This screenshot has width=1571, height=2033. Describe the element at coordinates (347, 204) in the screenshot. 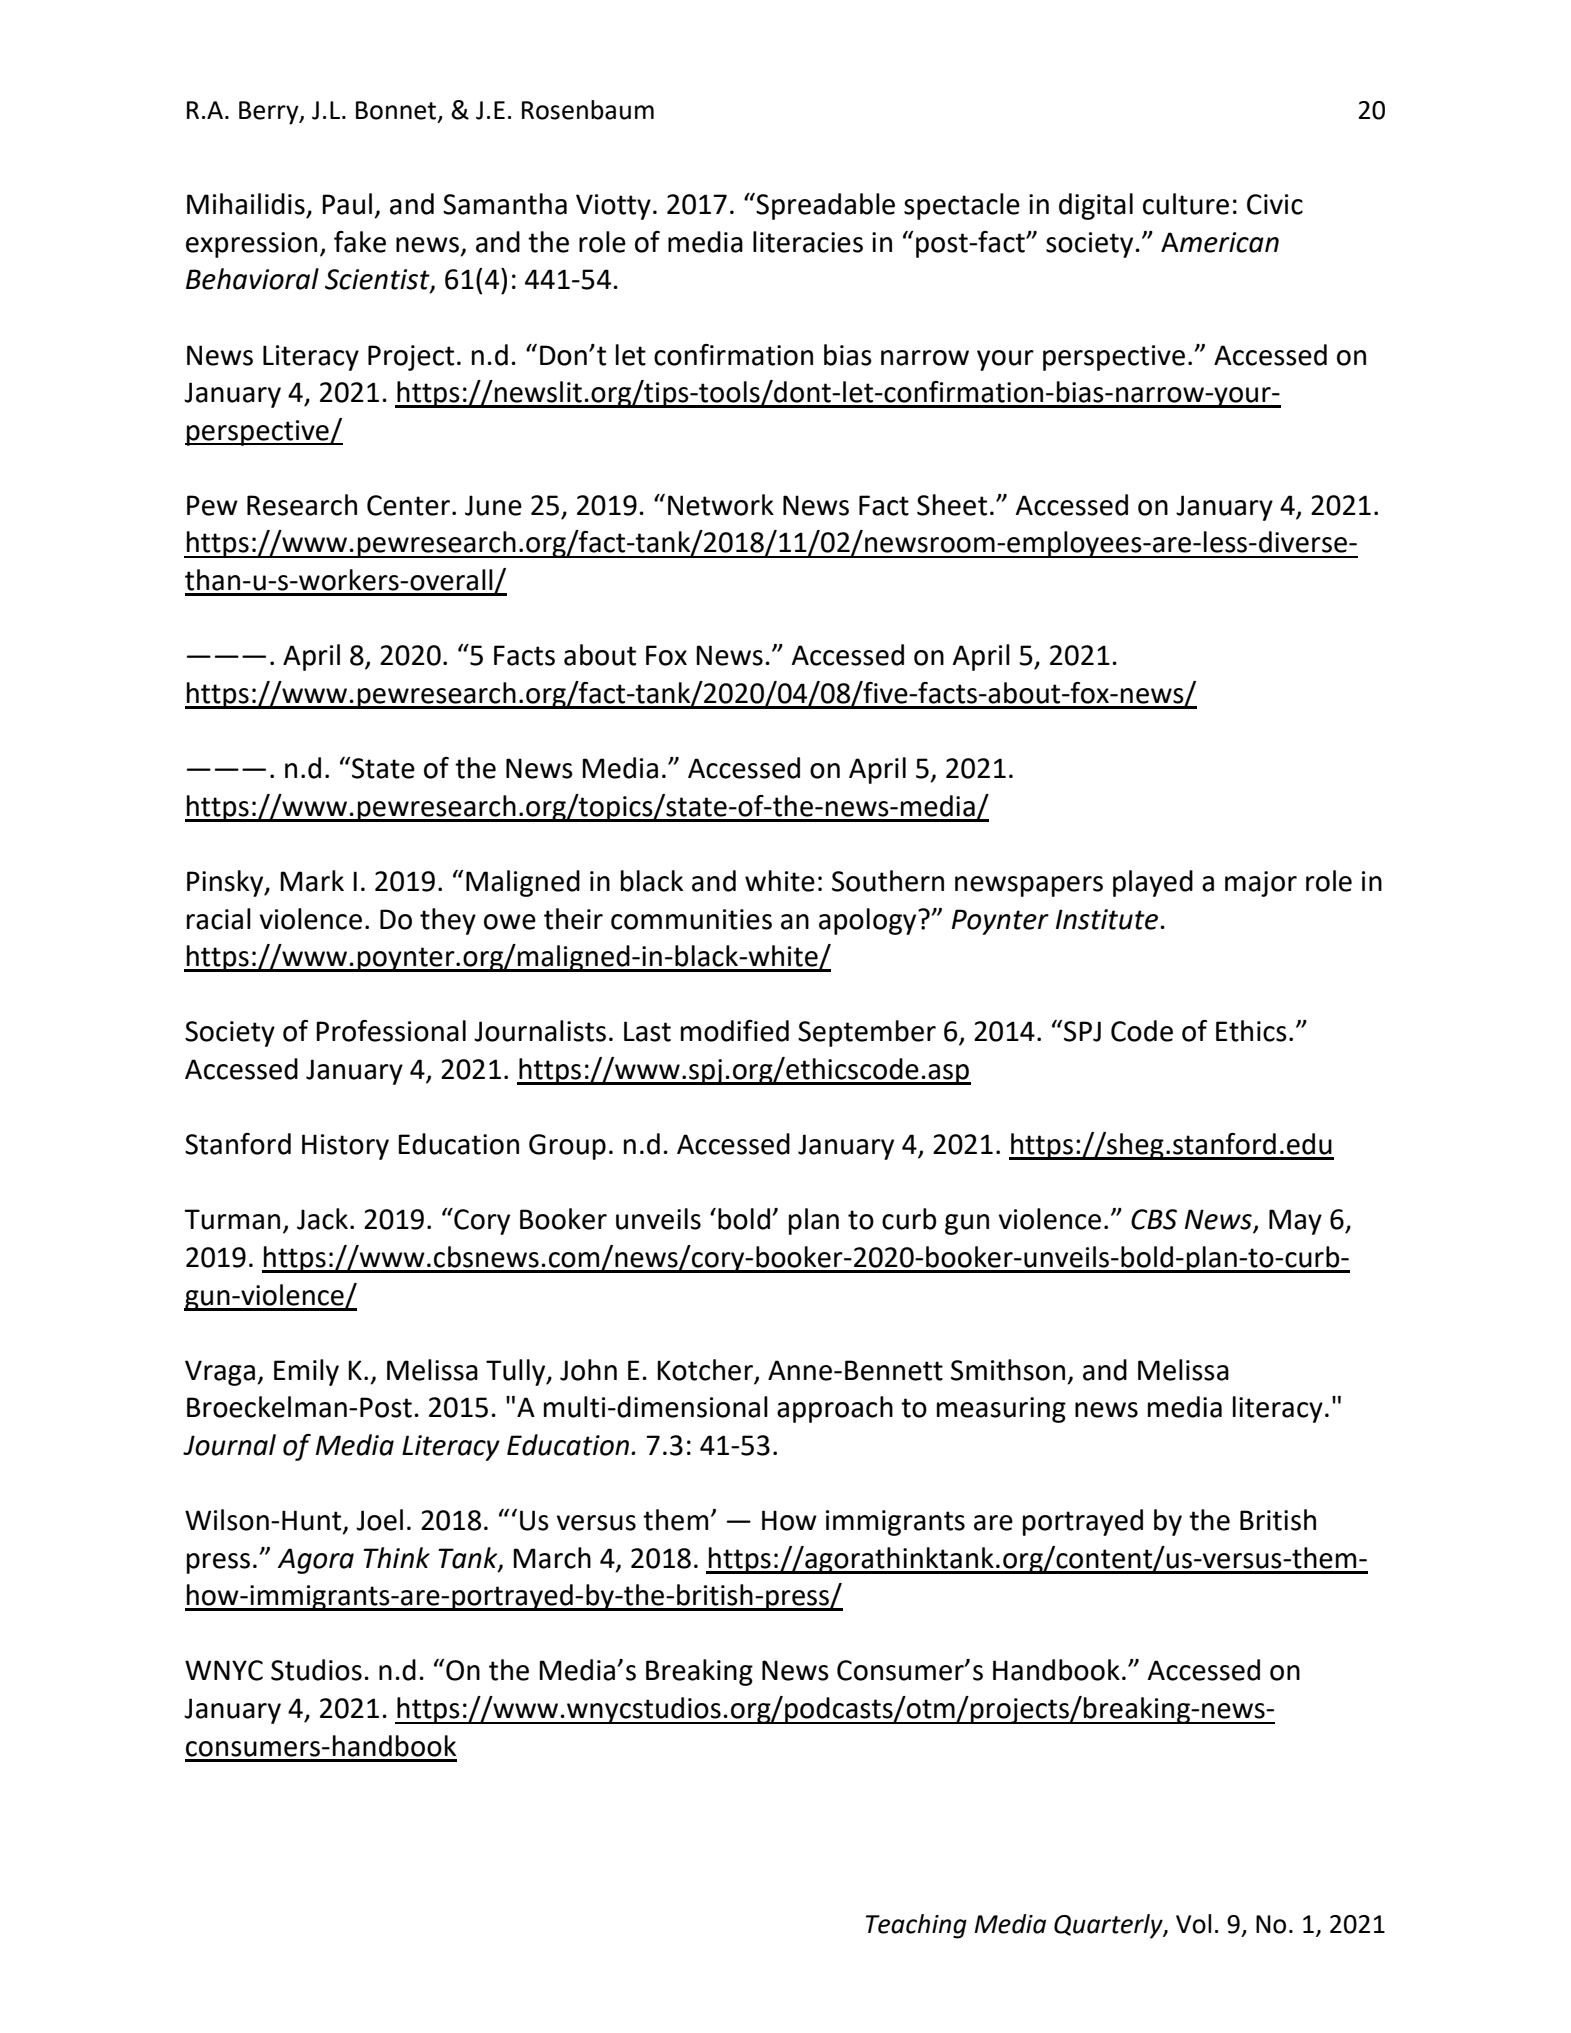

I see `Paul` at that location.
